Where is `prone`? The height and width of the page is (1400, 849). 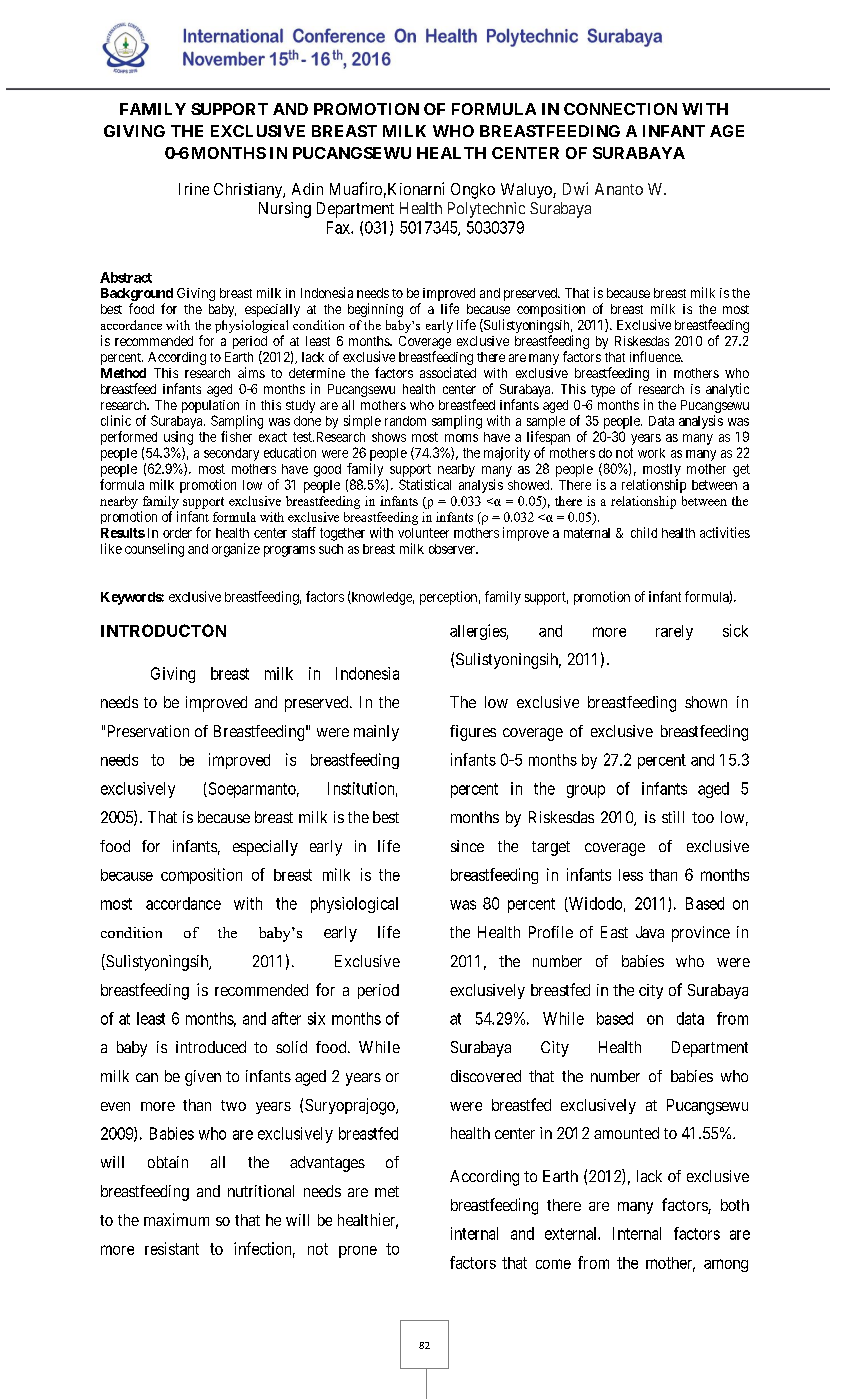
prone is located at coordinates (358, 1252).
